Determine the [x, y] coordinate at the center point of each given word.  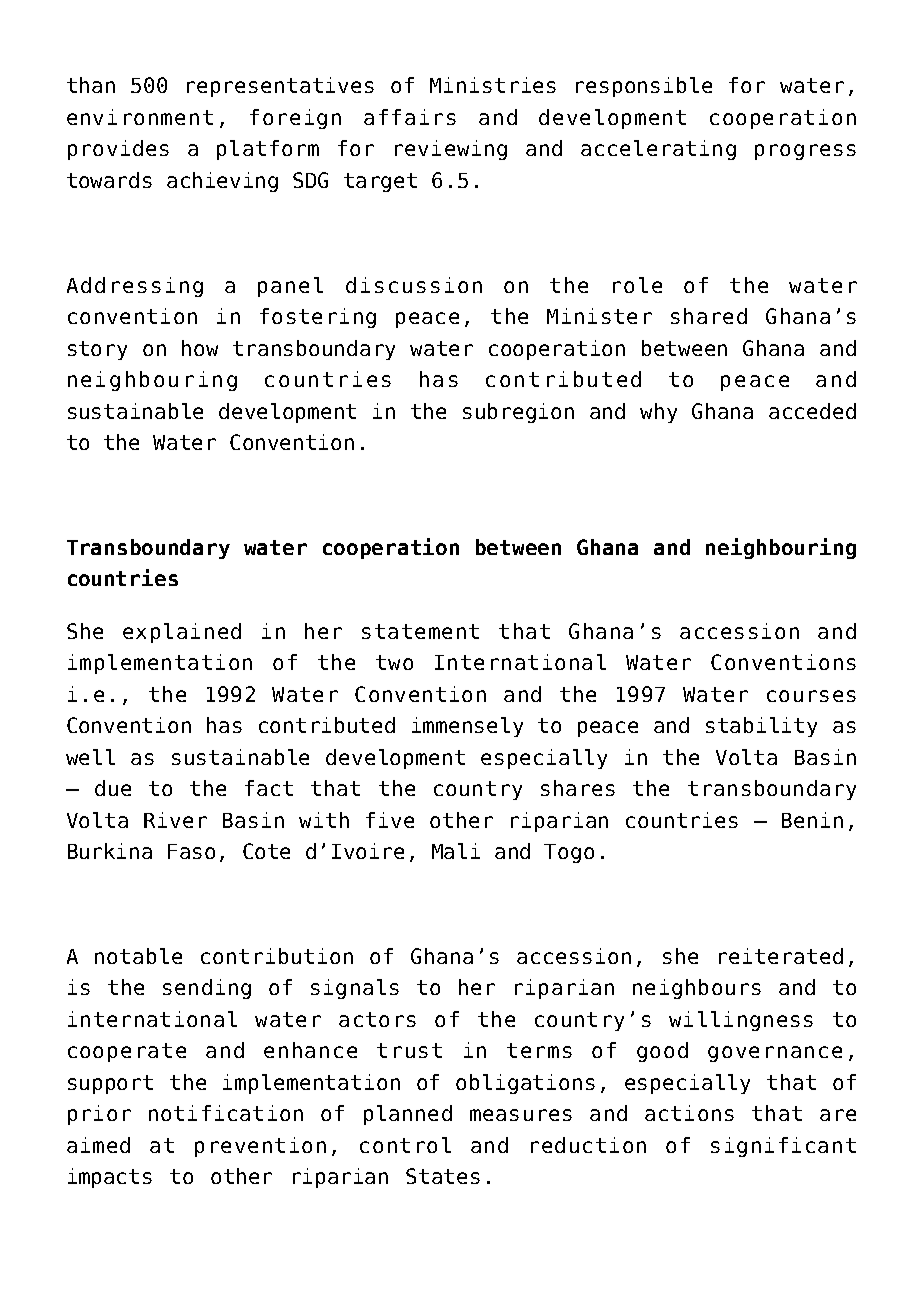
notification [226, 1113]
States [443, 1176]
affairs [410, 117]
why [658, 413]
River [175, 820]
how [200, 348]
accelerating [658, 150]
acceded [812, 411]
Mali [456, 851]
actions [689, 1113]
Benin [812, 820]
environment [140, 117]
